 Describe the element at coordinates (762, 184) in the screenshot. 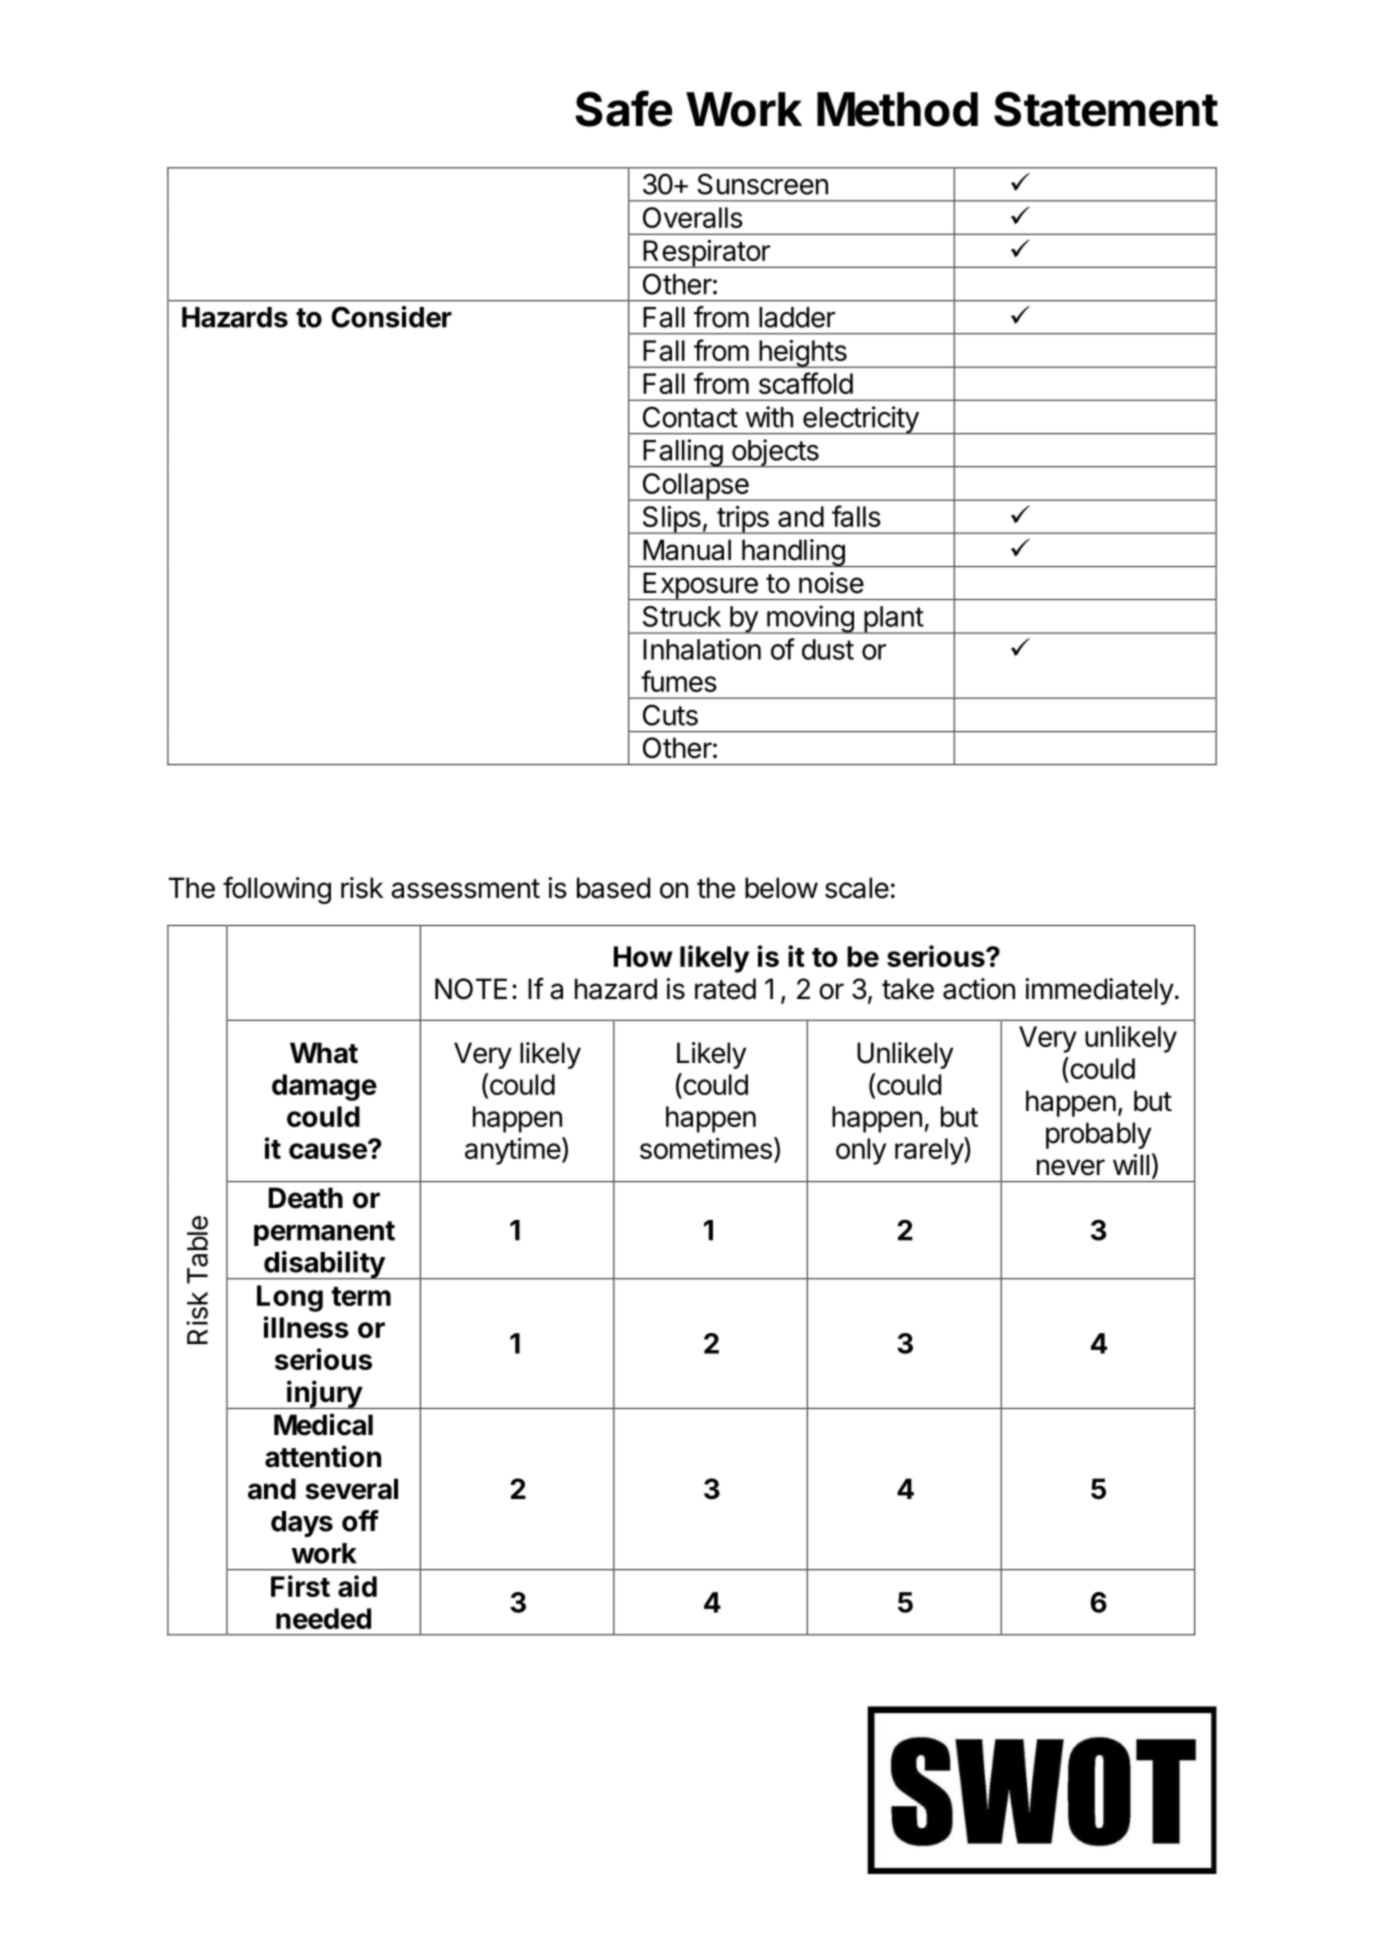

I see `Sunscreen` at that location.
